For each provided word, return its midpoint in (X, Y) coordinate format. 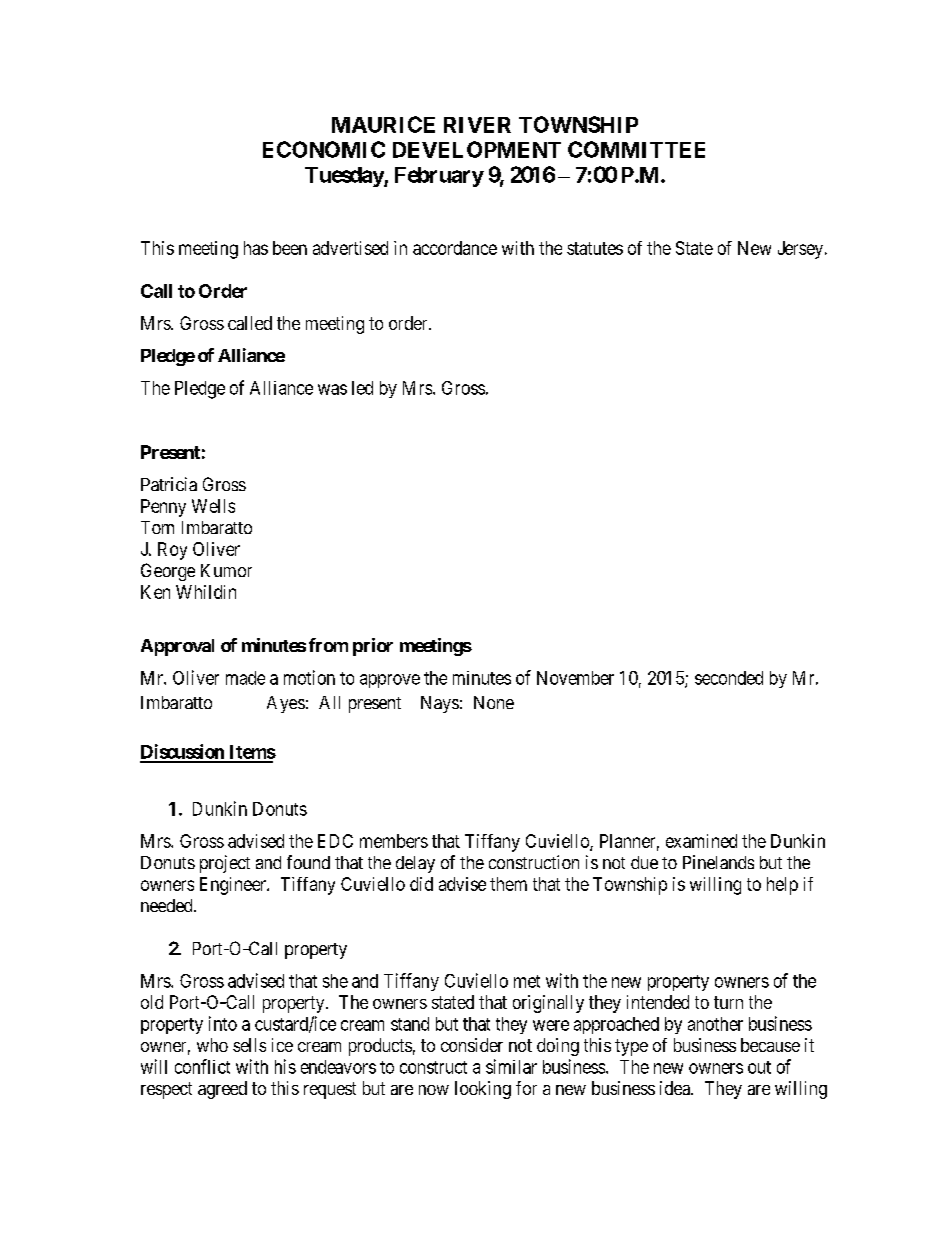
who (212, 1045)
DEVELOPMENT (477, 149)
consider (472, 1045)
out (759, 1067)
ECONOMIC (324, 149)
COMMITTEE (636, 149)
